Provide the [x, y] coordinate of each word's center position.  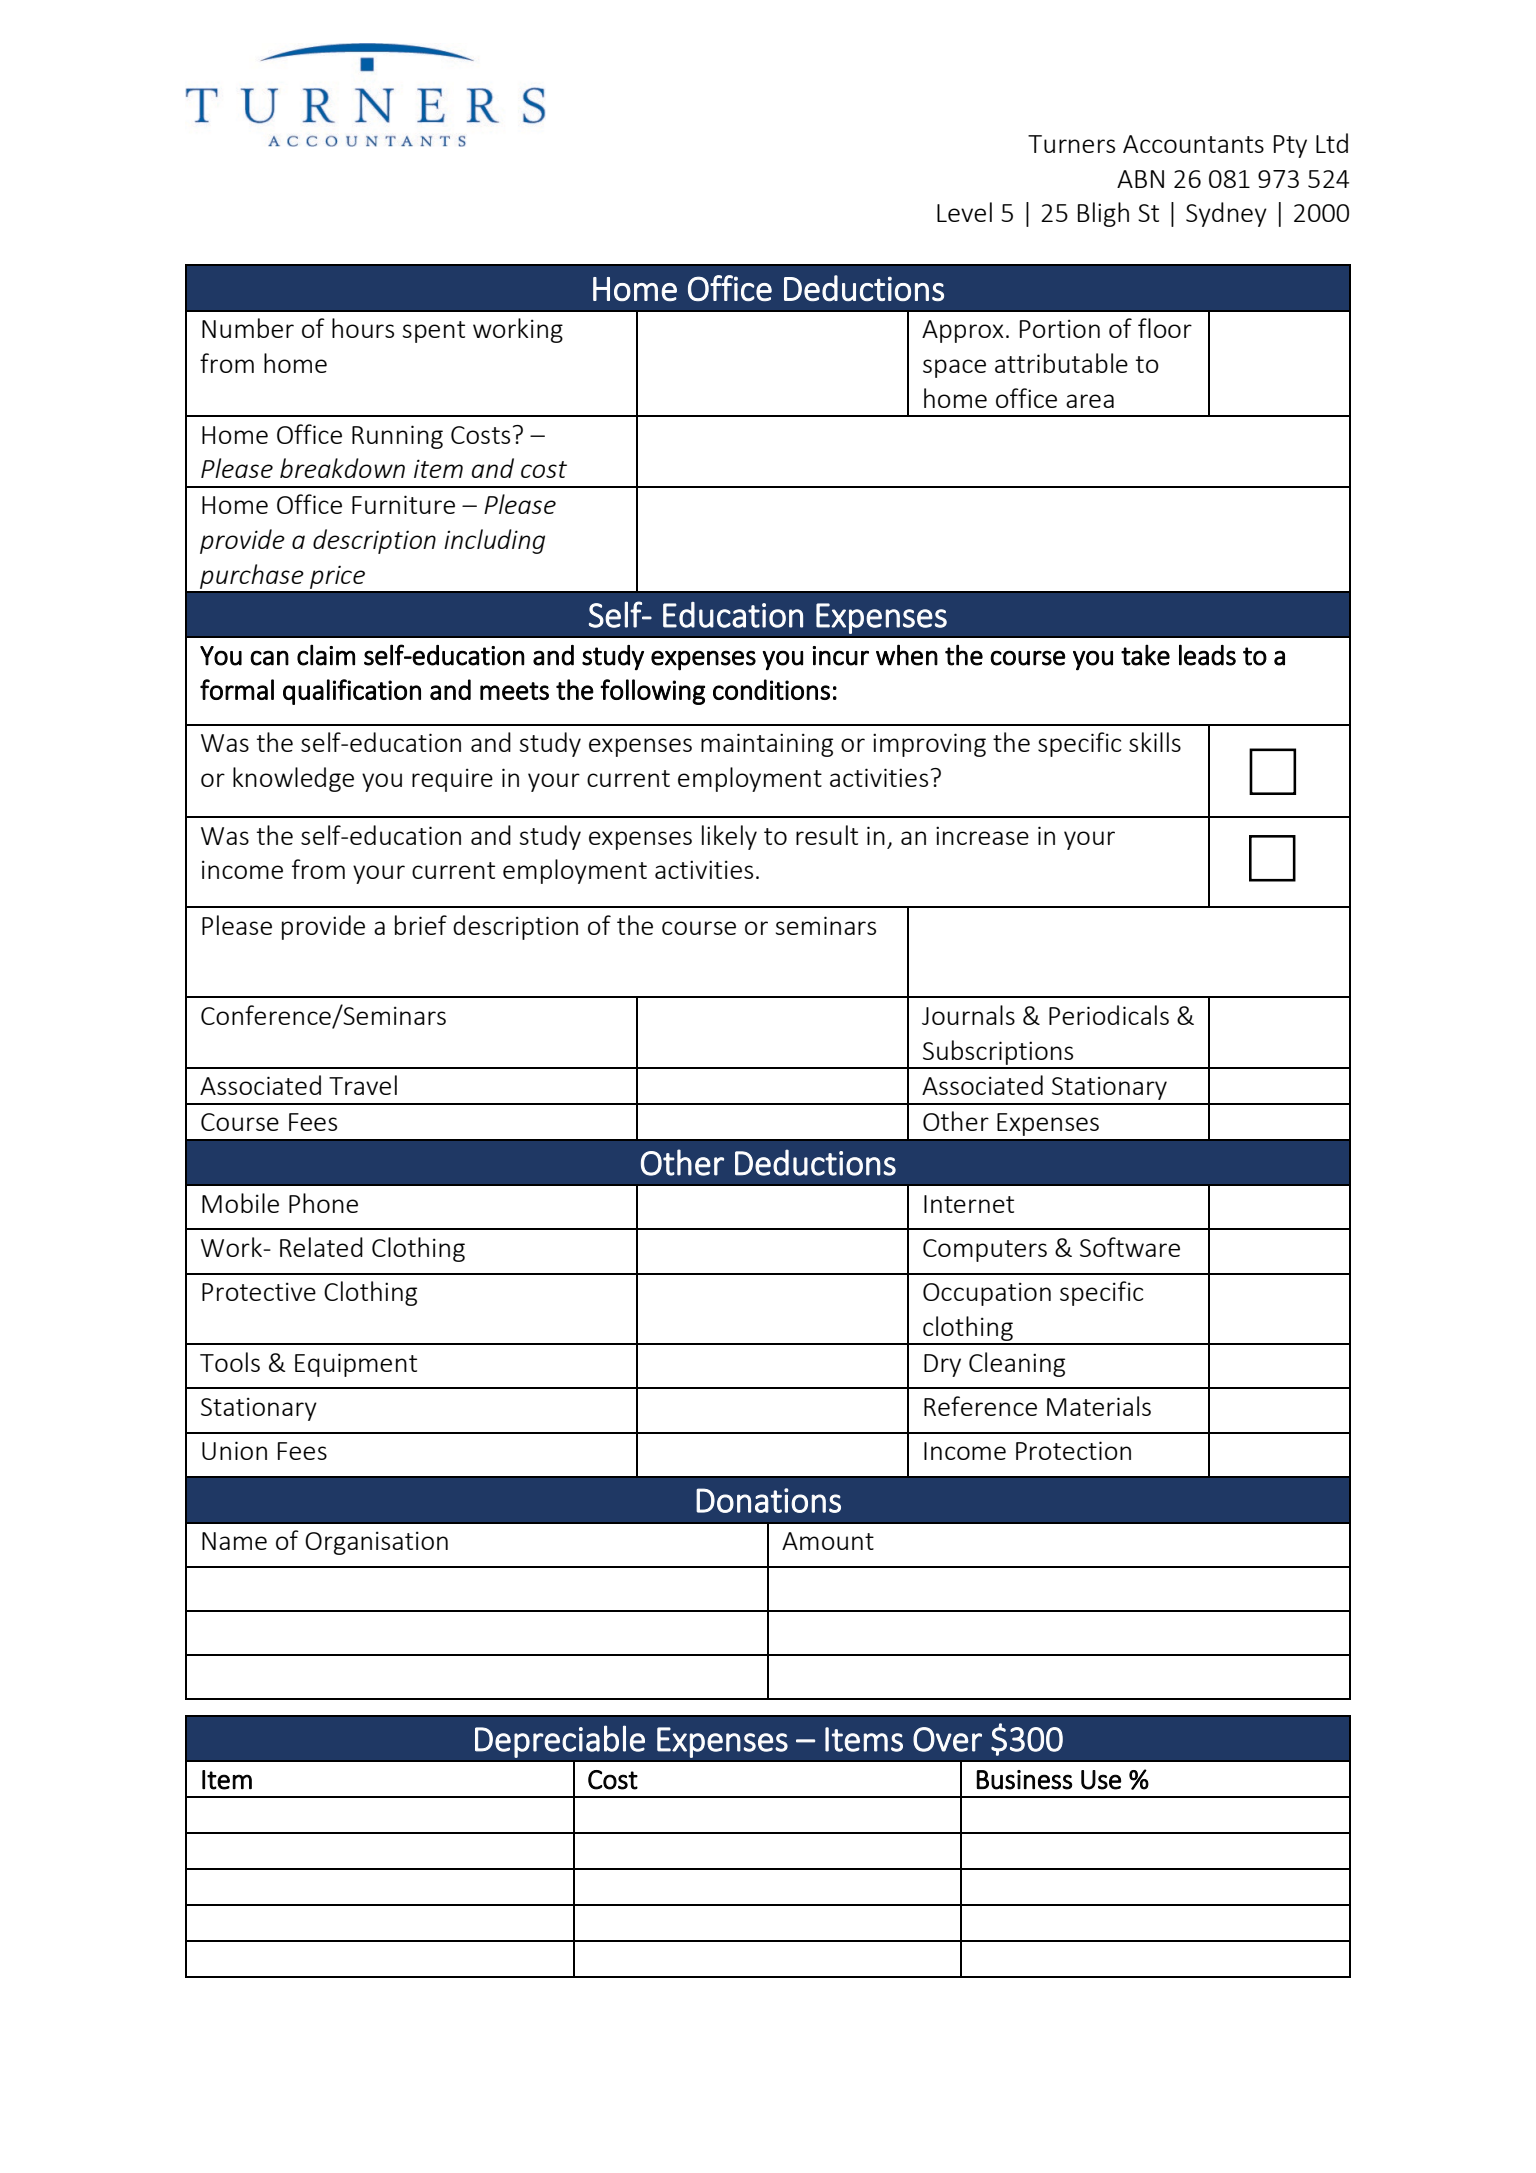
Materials [1099, 1406]
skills [1155, 742]
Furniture [403, 504]
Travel [363, 1085]
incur [840, 656]
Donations [768, 1500]
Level [964, 212]
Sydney [1226, 214]
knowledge [293, 779]
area [1090, 401]
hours [363, 328]
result [827, 835]
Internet [969, 1204]
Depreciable [560, 1741]
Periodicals [1109, 1015]
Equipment [356, 1365]
